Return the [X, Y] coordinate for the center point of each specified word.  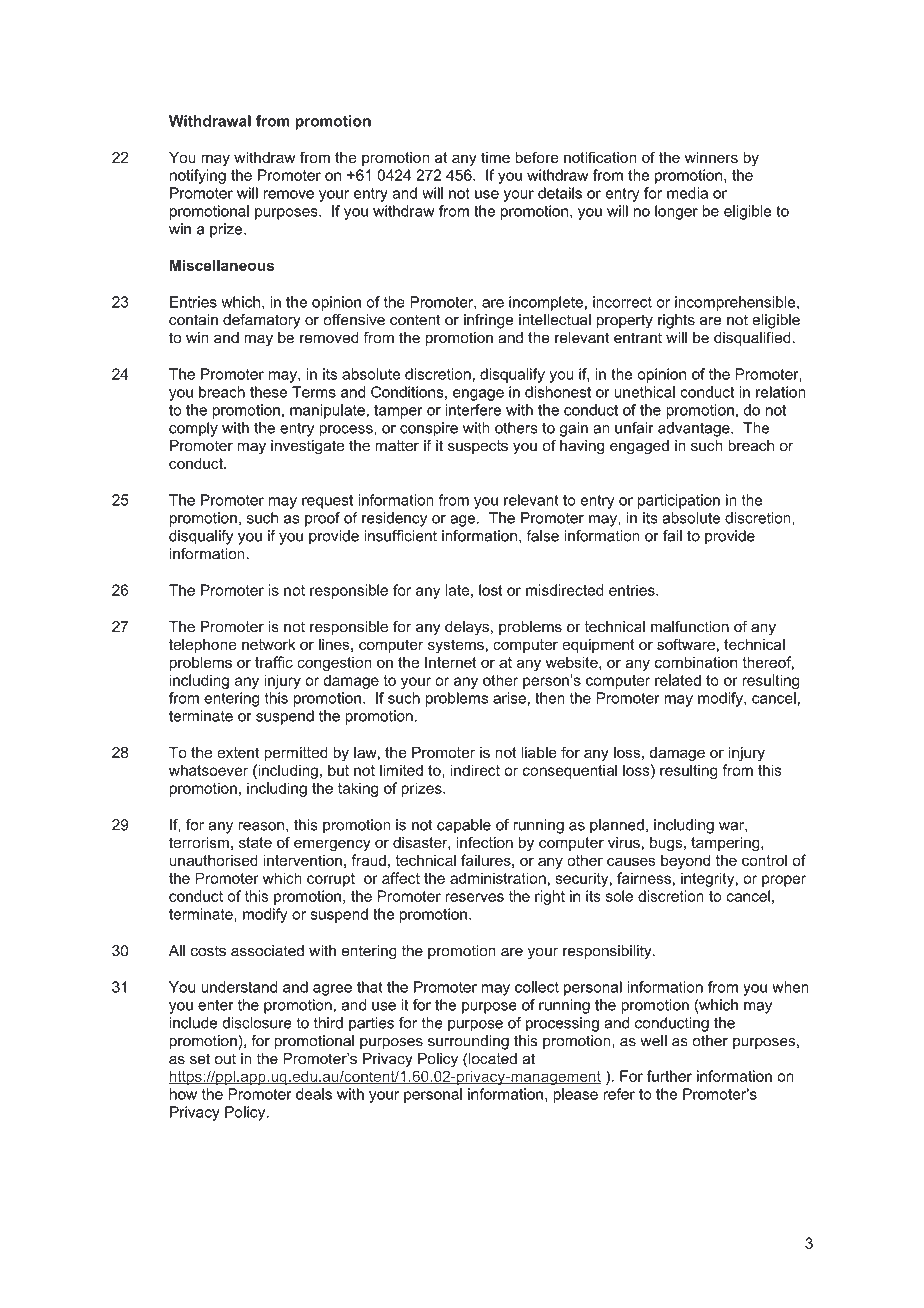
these [268, 392]
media [687, 193]
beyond [685, 861]
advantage [695, 429]
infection [484, 842]
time [495, 157]
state [255, 843]
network [268, 644]
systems [457, 646]
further [669, 1076]
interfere [473, 410]
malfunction [690, 626]
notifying [198, 176]
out [225, 1059]
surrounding [468, 1042]
